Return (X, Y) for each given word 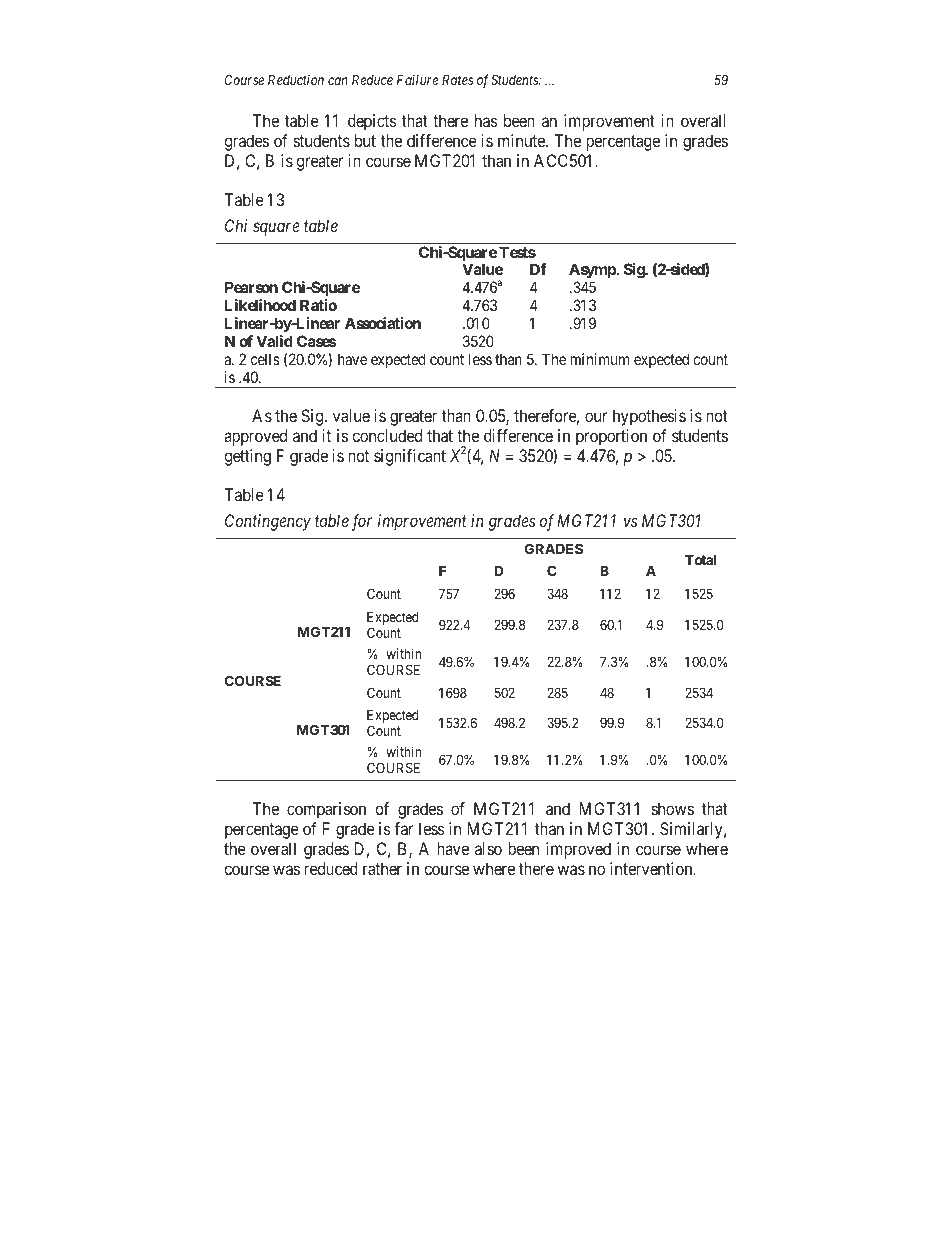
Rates (457, 79)
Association (383, 323)
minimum (600, 359)
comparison (326, 810)
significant (410, 457)
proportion (611, 437)
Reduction (296, 79)
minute (522, 140)
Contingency (268, 522)
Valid (274, 341)
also (488, 848)
